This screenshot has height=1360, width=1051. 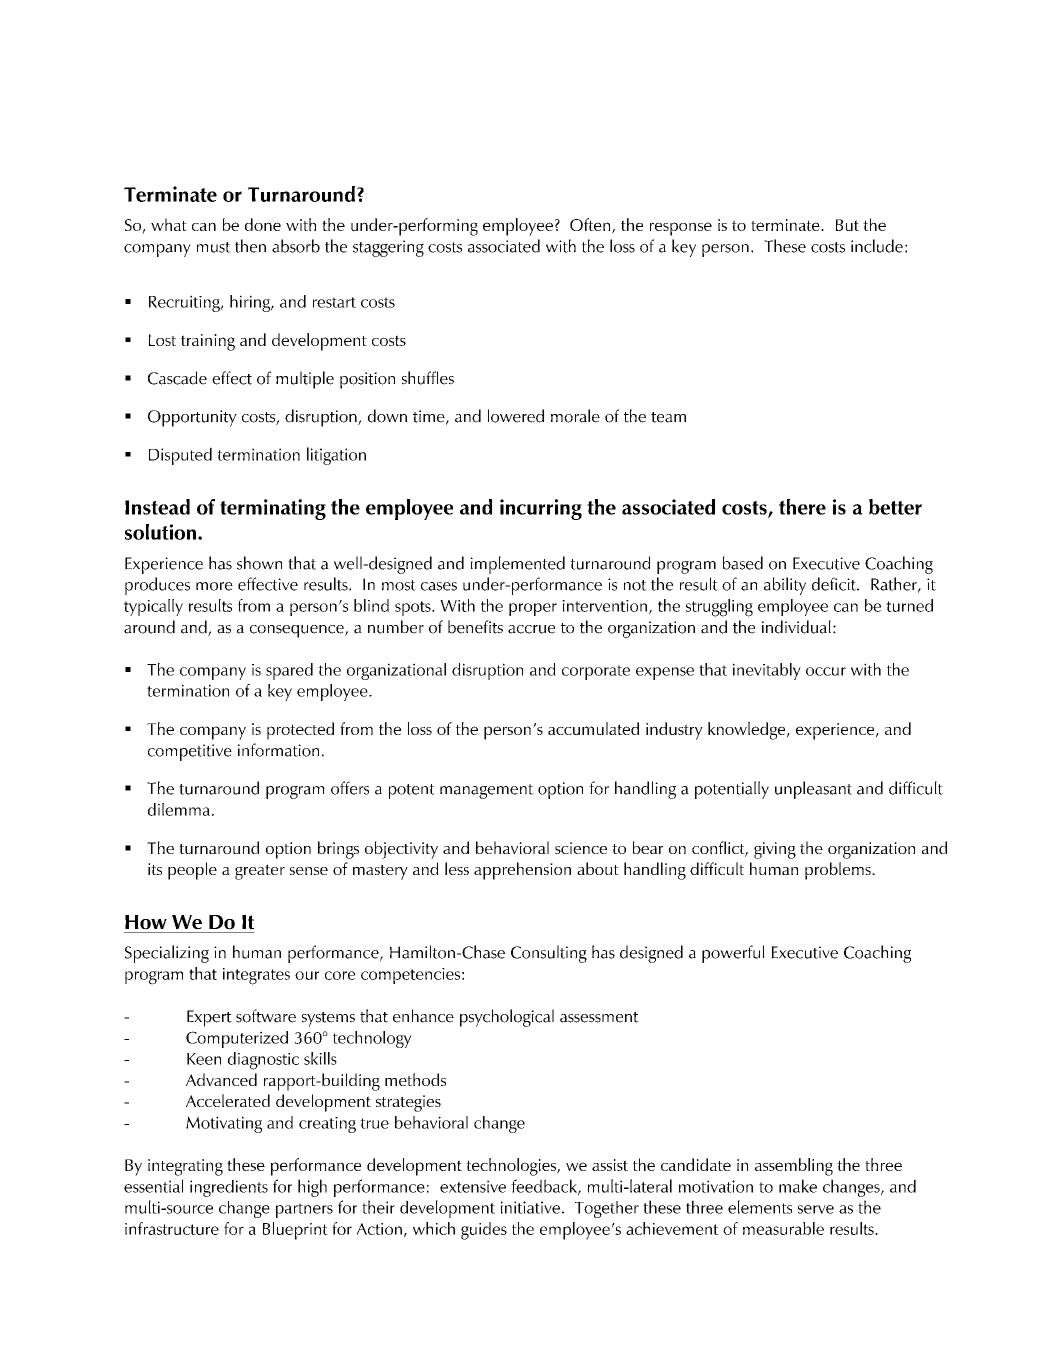 I want to click on greater, so click(x=260, y=872).
